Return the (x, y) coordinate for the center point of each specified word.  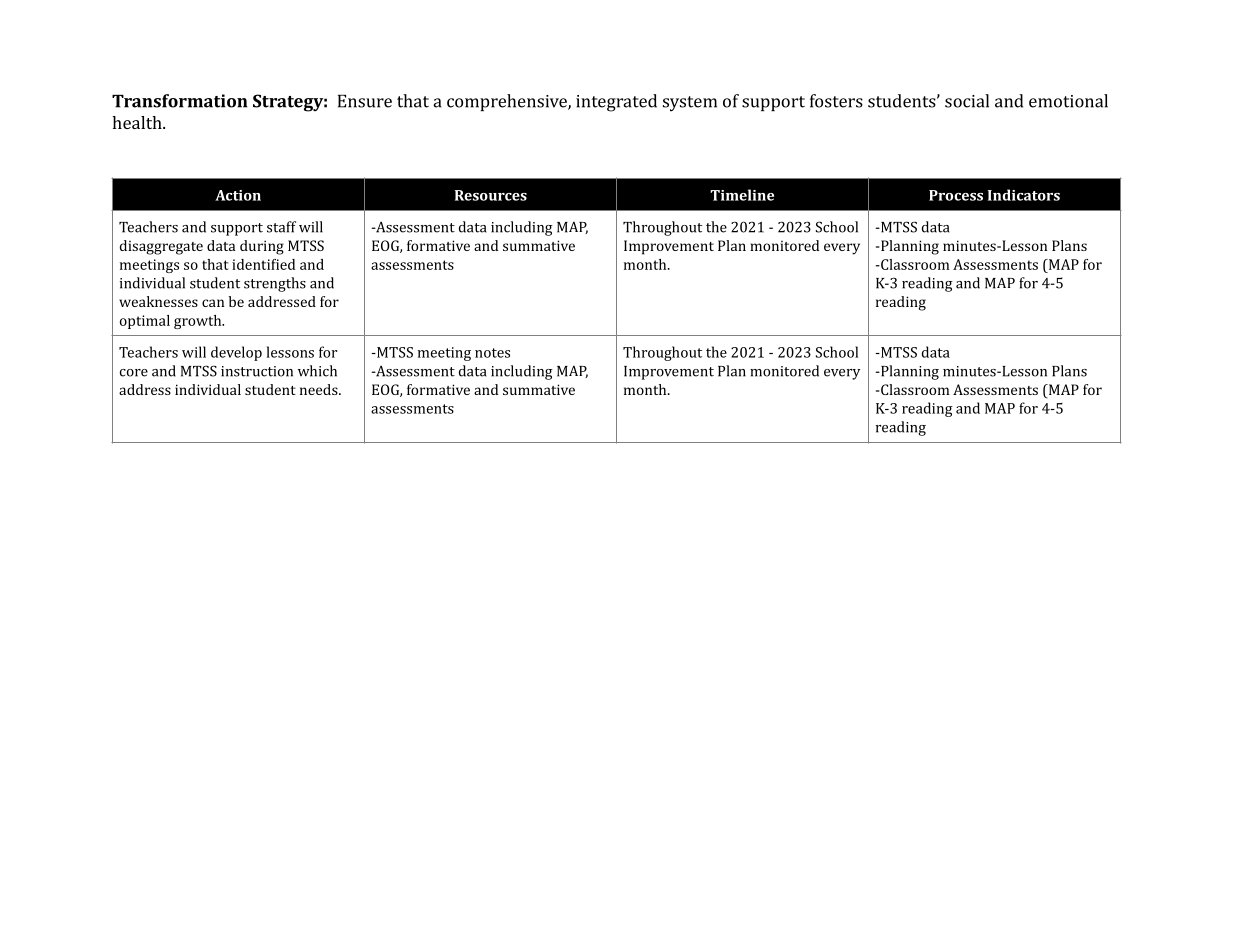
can (213, 303)
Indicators (1024, 195)
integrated (616, 103)
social (967, 101)
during (262, 247)
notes (492, 353)
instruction (257, 371)
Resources (491, 195)
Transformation (180, 101)
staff (281, 227)
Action (238, 195)
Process (956, 195)
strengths (275, 284)
